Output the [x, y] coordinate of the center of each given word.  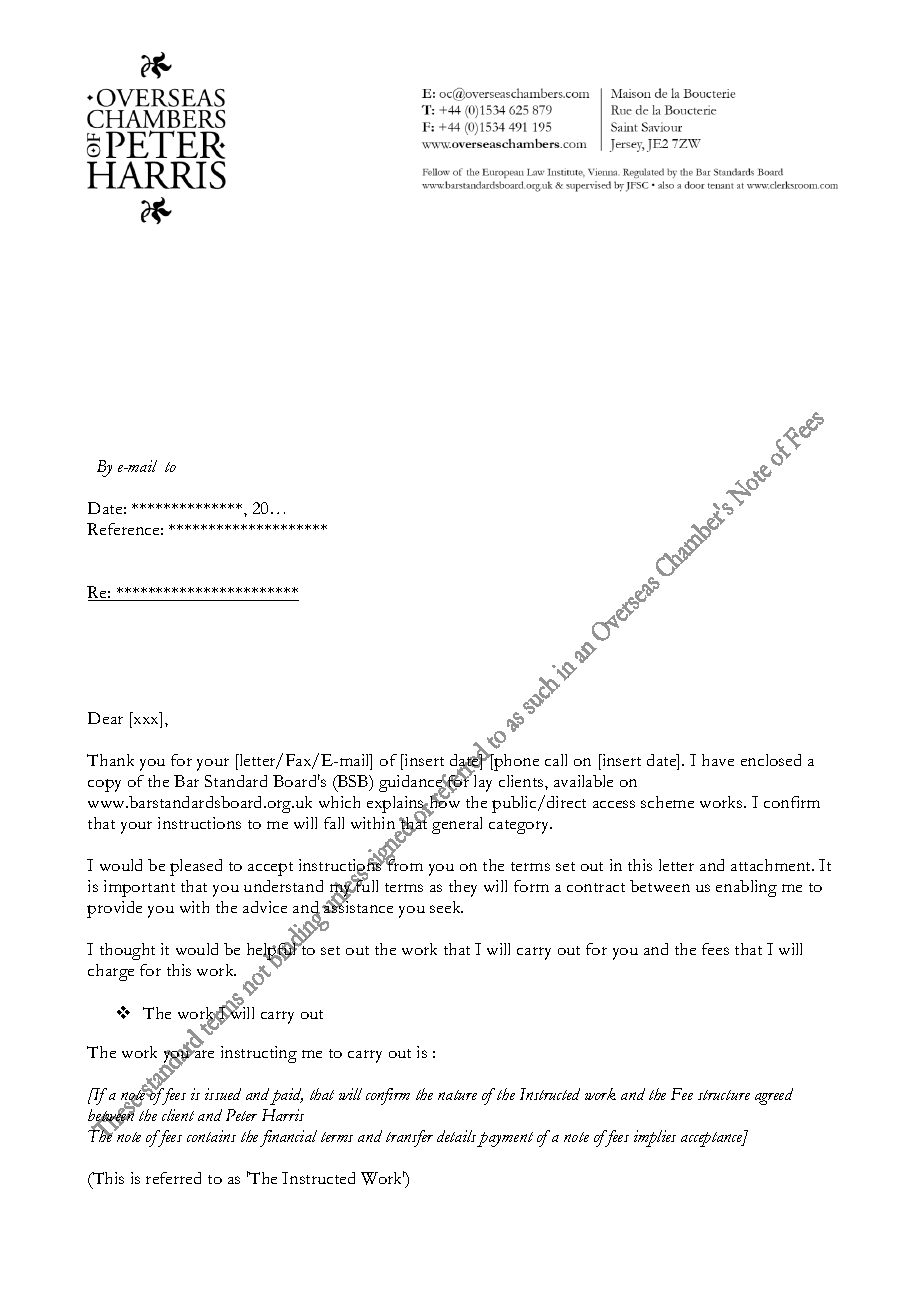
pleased [196, 867]
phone [515, 762]
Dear [105, 718]
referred [173, 1178]
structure [724, 1095]
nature [457, 1095]
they [463, 888]
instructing [259, 1054]
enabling [746, 888]
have [718, 760]
